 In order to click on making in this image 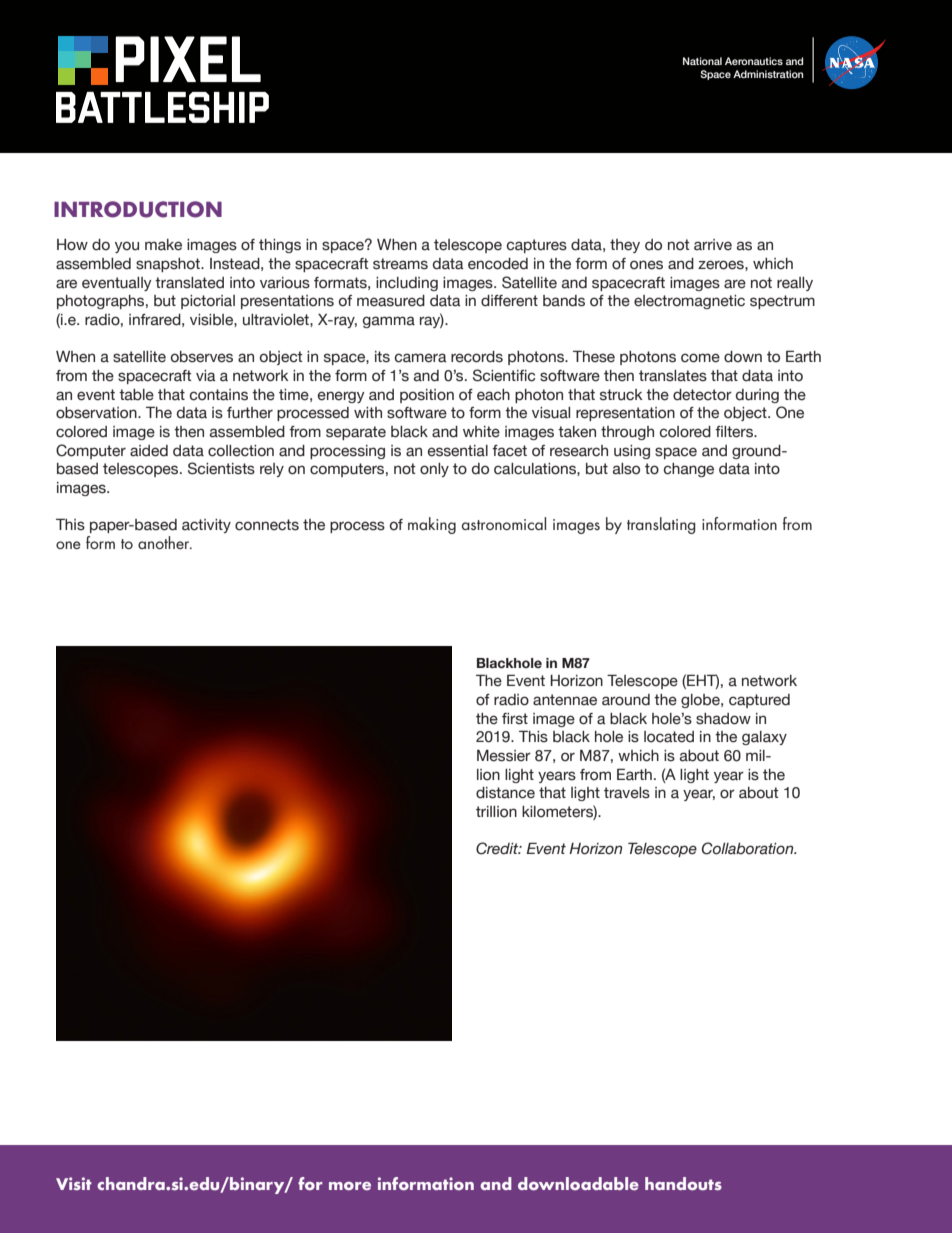, I will do `click(432, 525)`.
